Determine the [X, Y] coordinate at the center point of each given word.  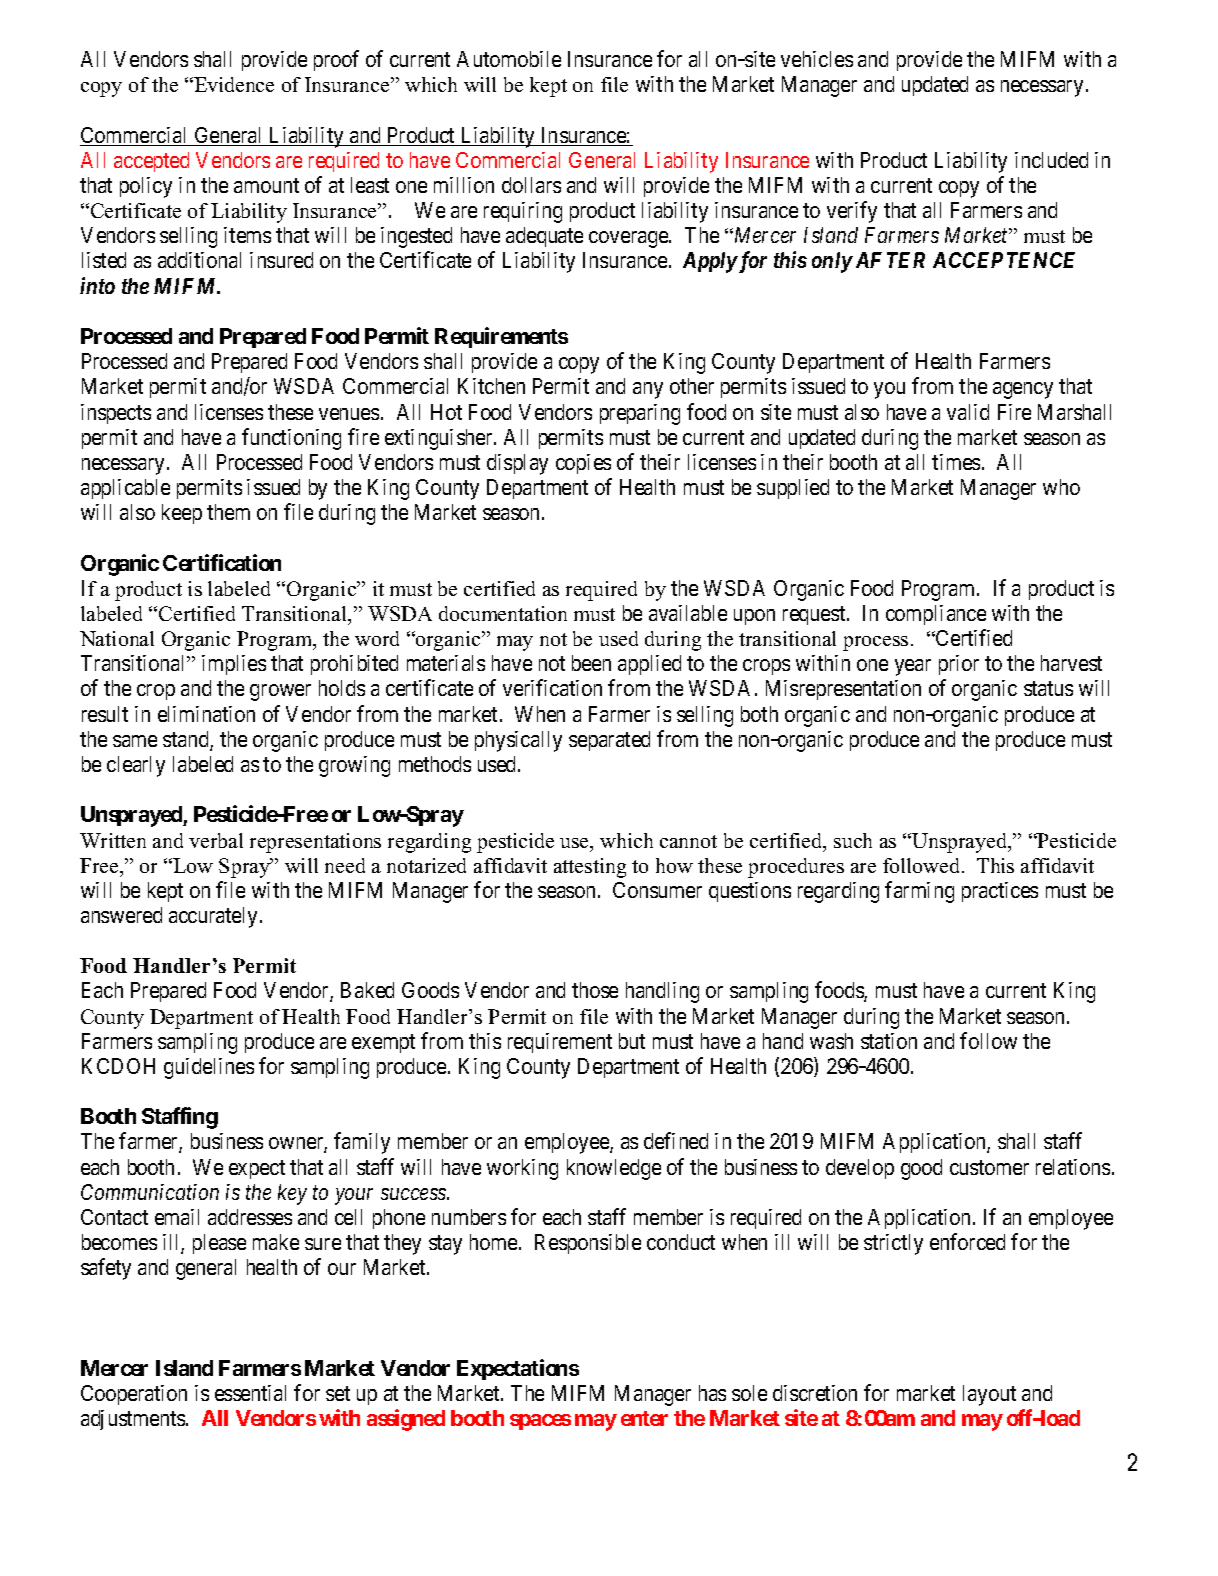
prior [959, 665]
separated [609, 741]
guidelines [209, 1068]
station [889, 1041]
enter [644, 1418]
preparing [640, 414]
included [1051, 160]
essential [250, 1393]
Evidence [233, 84]
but [632, 1041]
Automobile [509, 59]
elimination [206, 714]
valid [968, 412]
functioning [291, 439]
